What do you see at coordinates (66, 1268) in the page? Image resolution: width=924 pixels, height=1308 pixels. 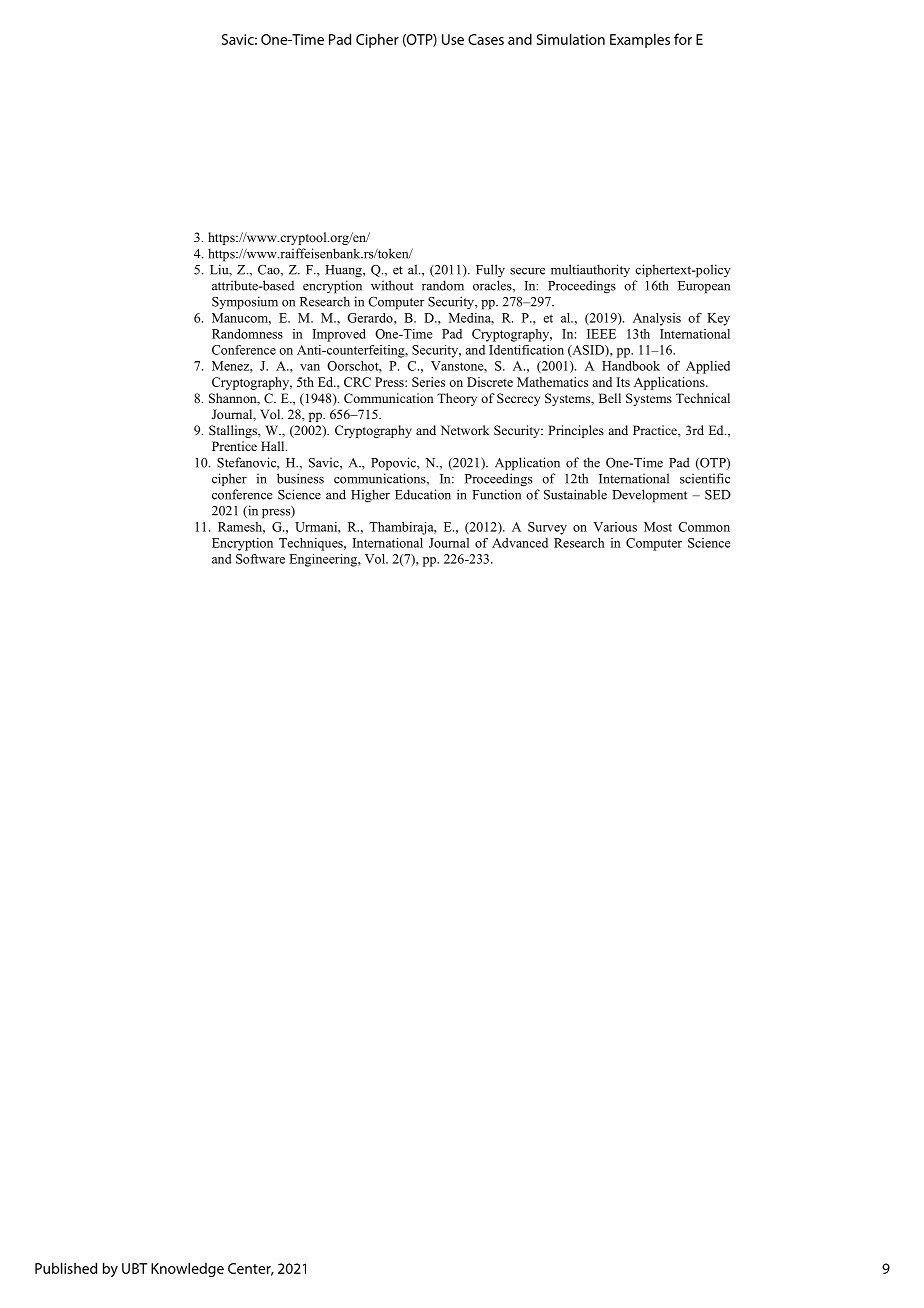 I see `Published` at bounding box center [66, 1268].
